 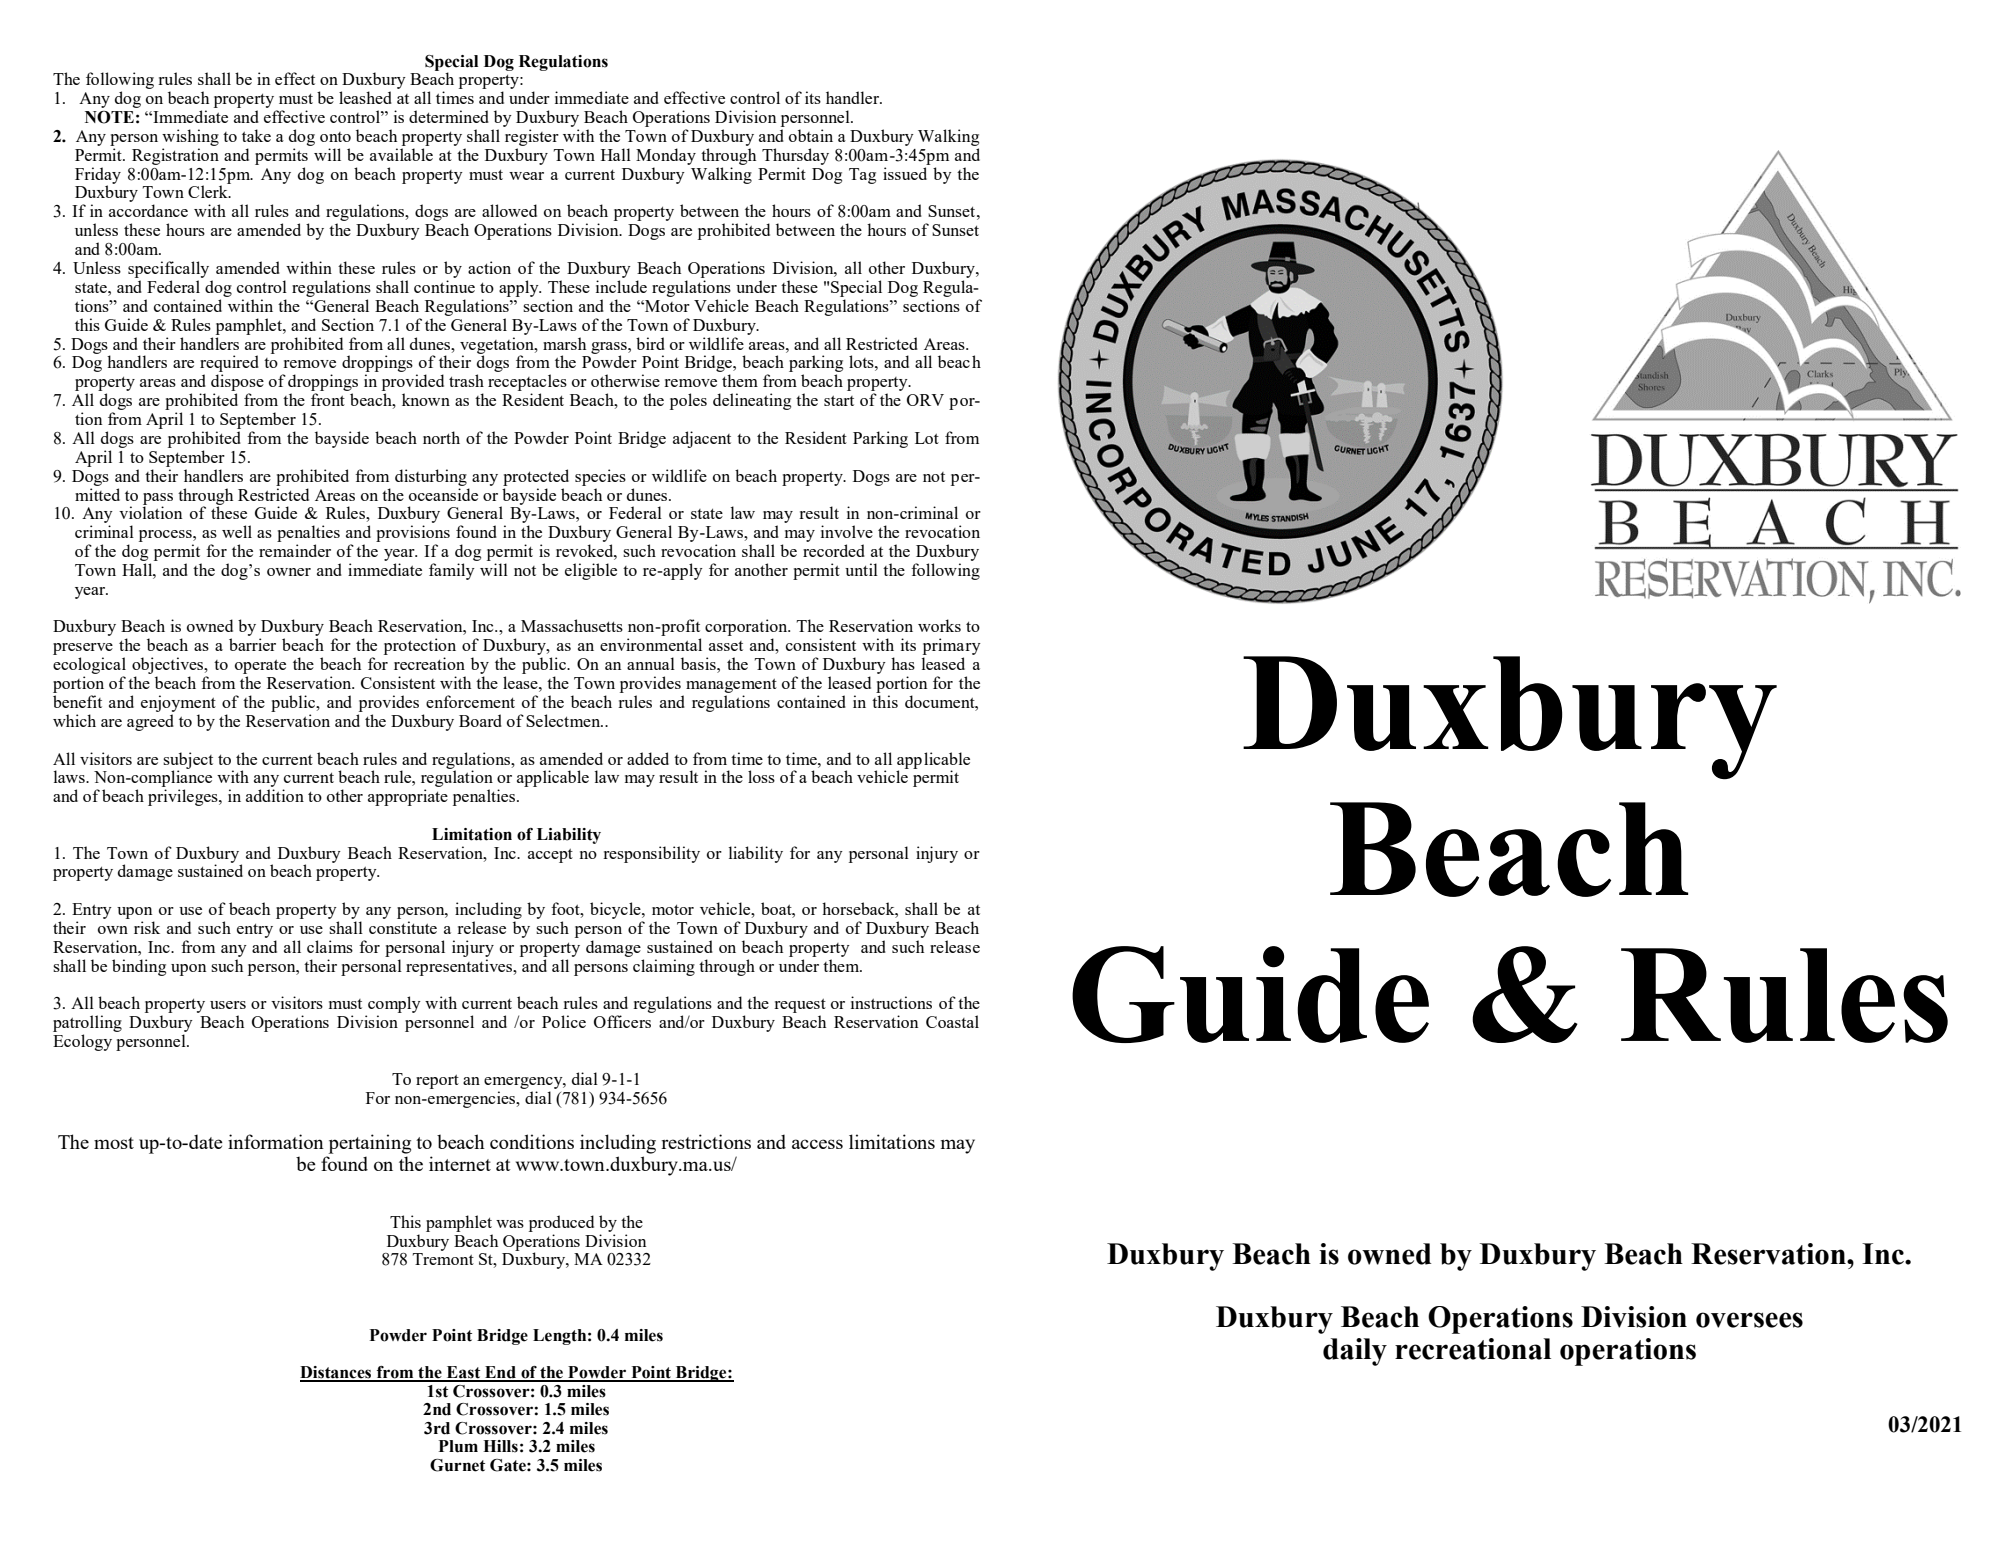 What do you see at coordinates (500, 1446) in the screenshot?
I see `Hills` at bounding box center [500, 1446].
